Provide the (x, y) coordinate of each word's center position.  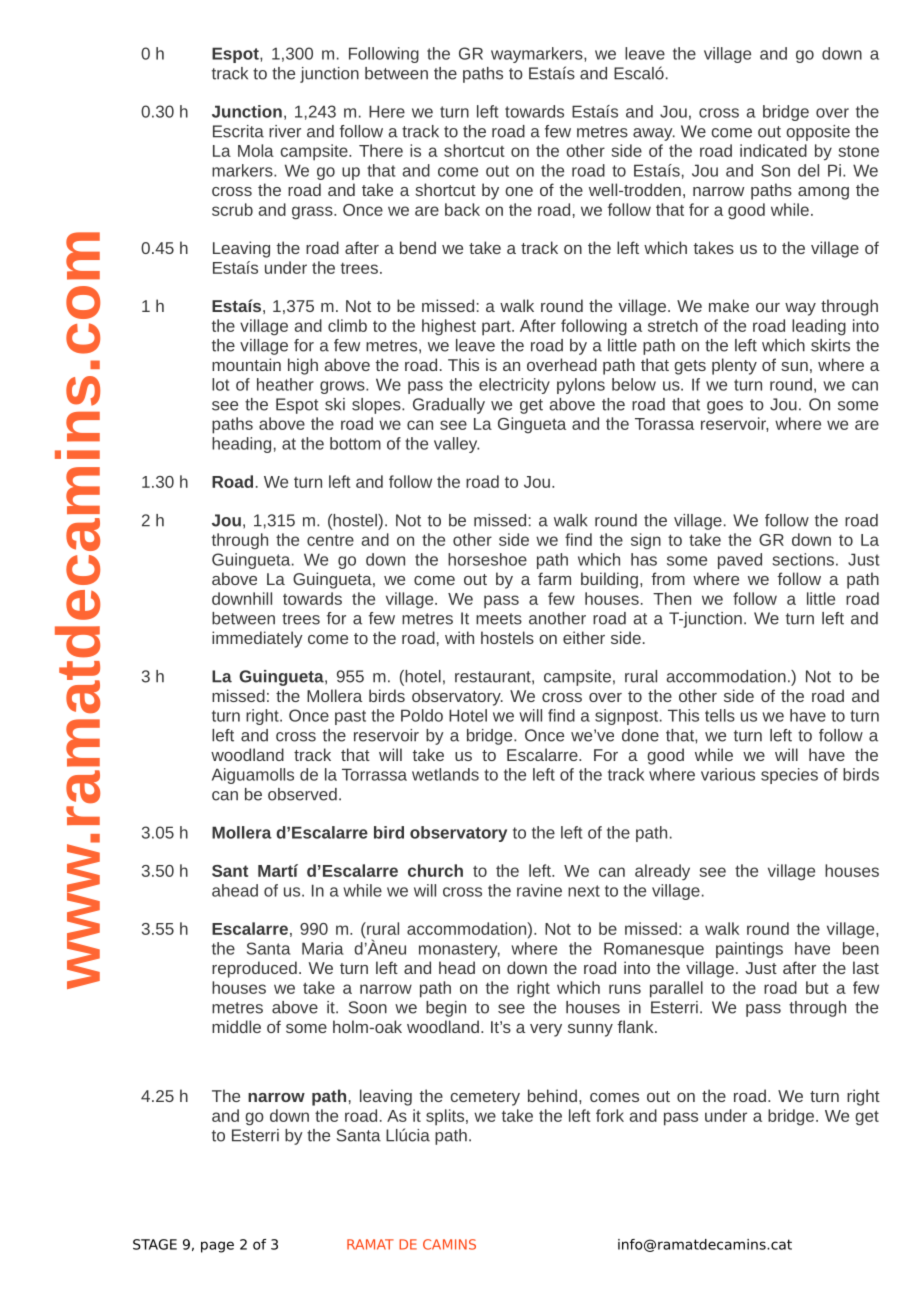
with (459, 637)
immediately (257, 639)
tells (720, 715)
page (217, 1247)
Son (775, 170)
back (462, 209)
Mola (256, 150)
